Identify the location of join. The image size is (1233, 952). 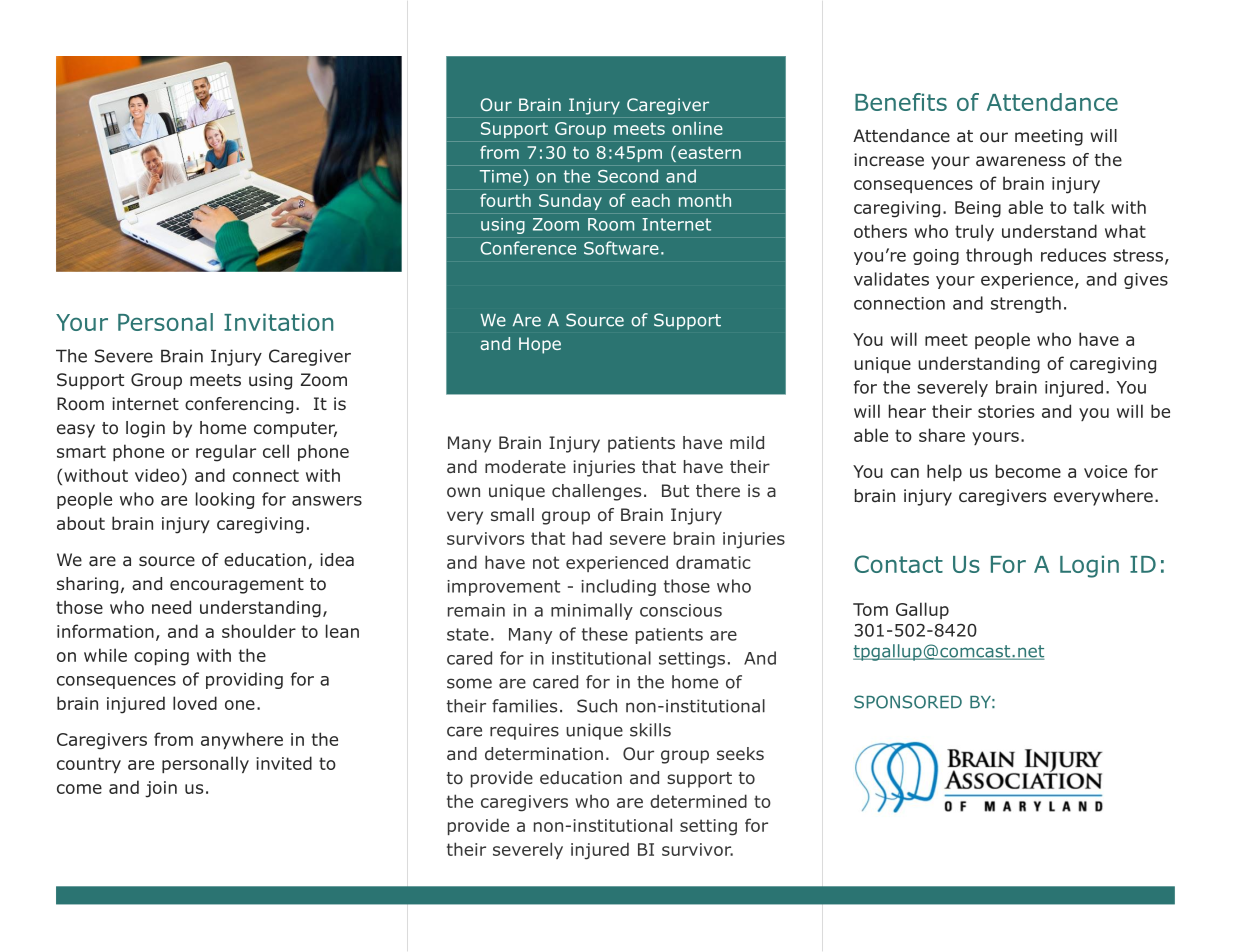
(161, 789).
